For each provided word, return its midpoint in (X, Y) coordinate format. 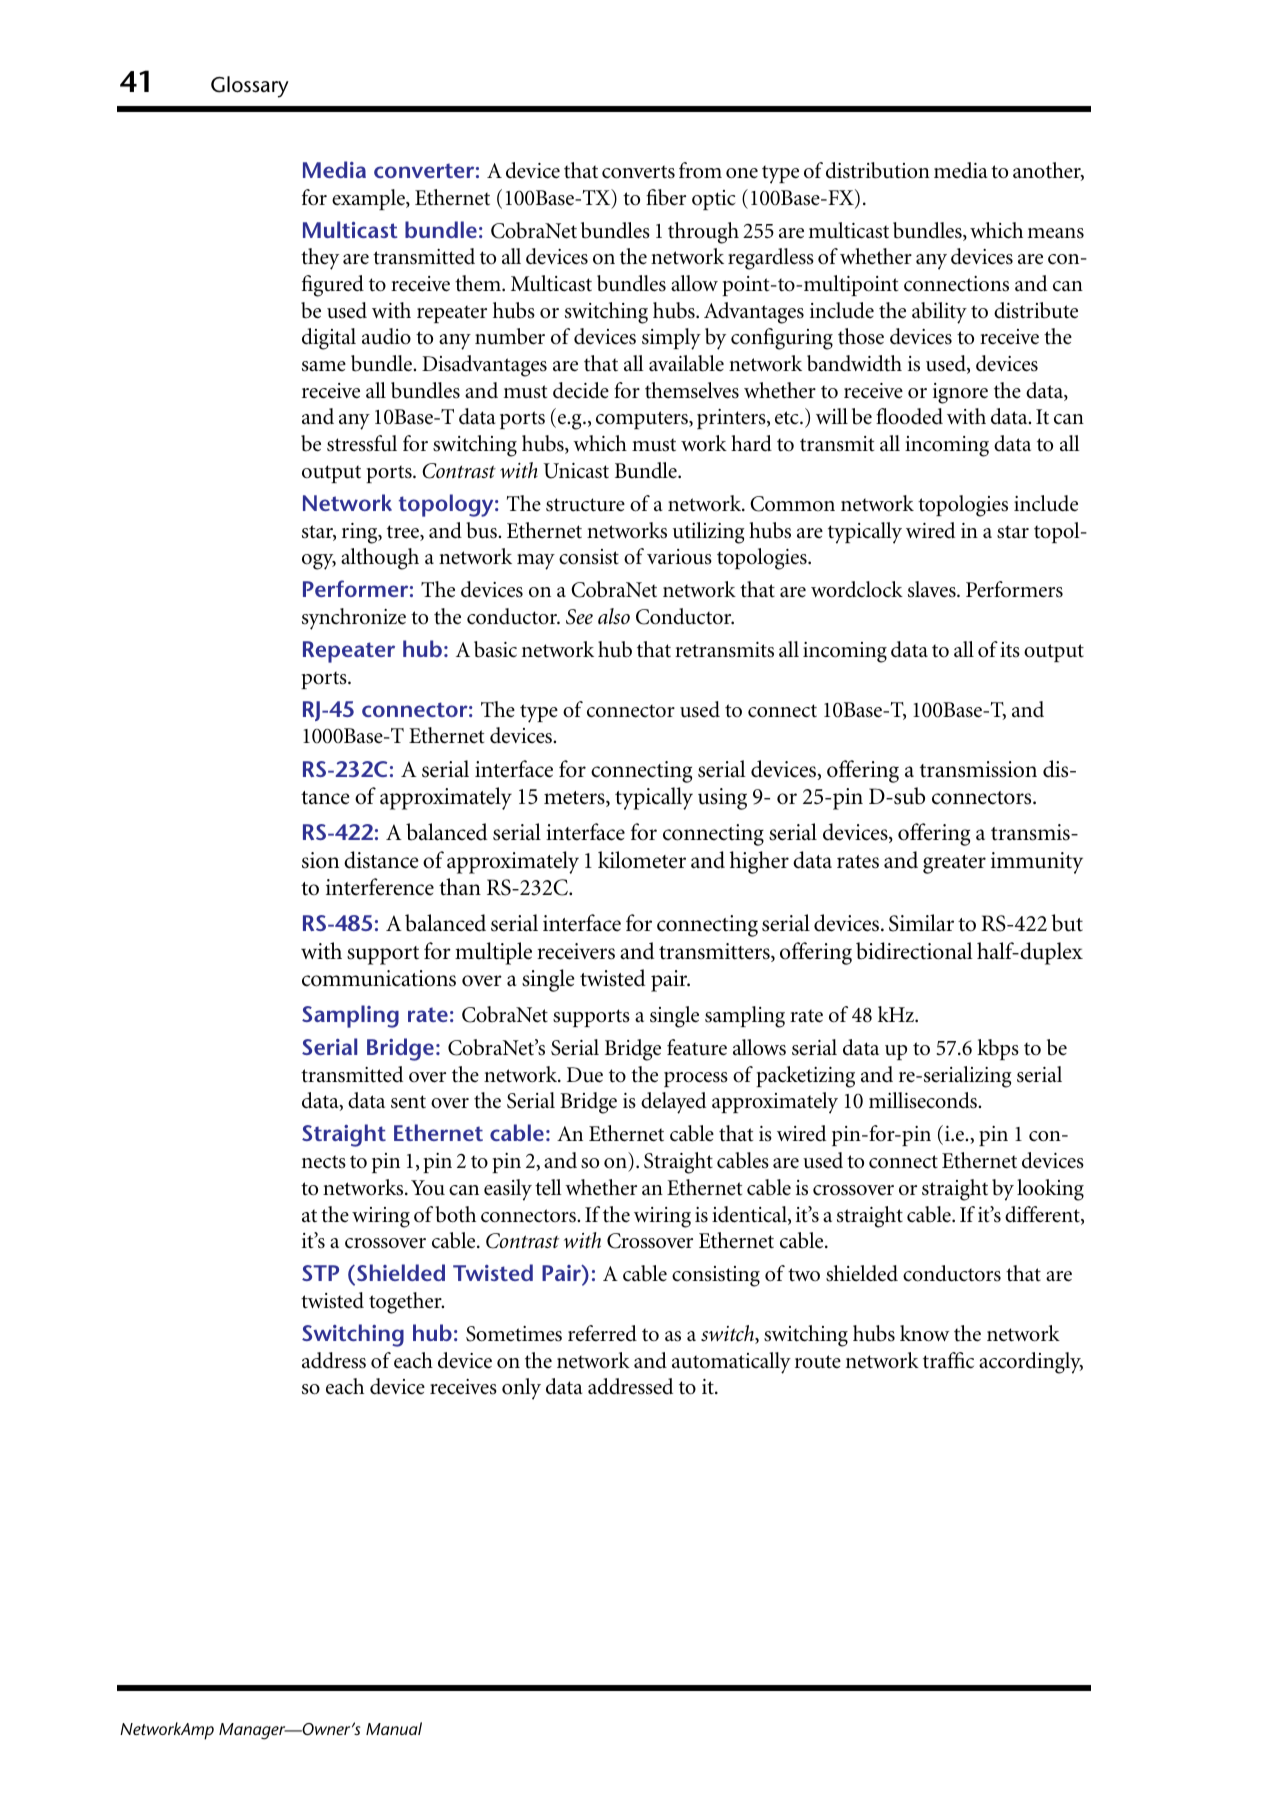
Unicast (576, 471)
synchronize (354, 619)
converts (638, 172)
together (406, 1303)
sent (408, 1102)
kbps (998, 1049)
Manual (394, 1728)
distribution (878, 170)
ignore (960, 393)
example (369, 199)
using (722, 799)
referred (602, 1333)
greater (954, 864)
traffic (948, 1360)
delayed (673, 1103)
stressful (362, 443)
